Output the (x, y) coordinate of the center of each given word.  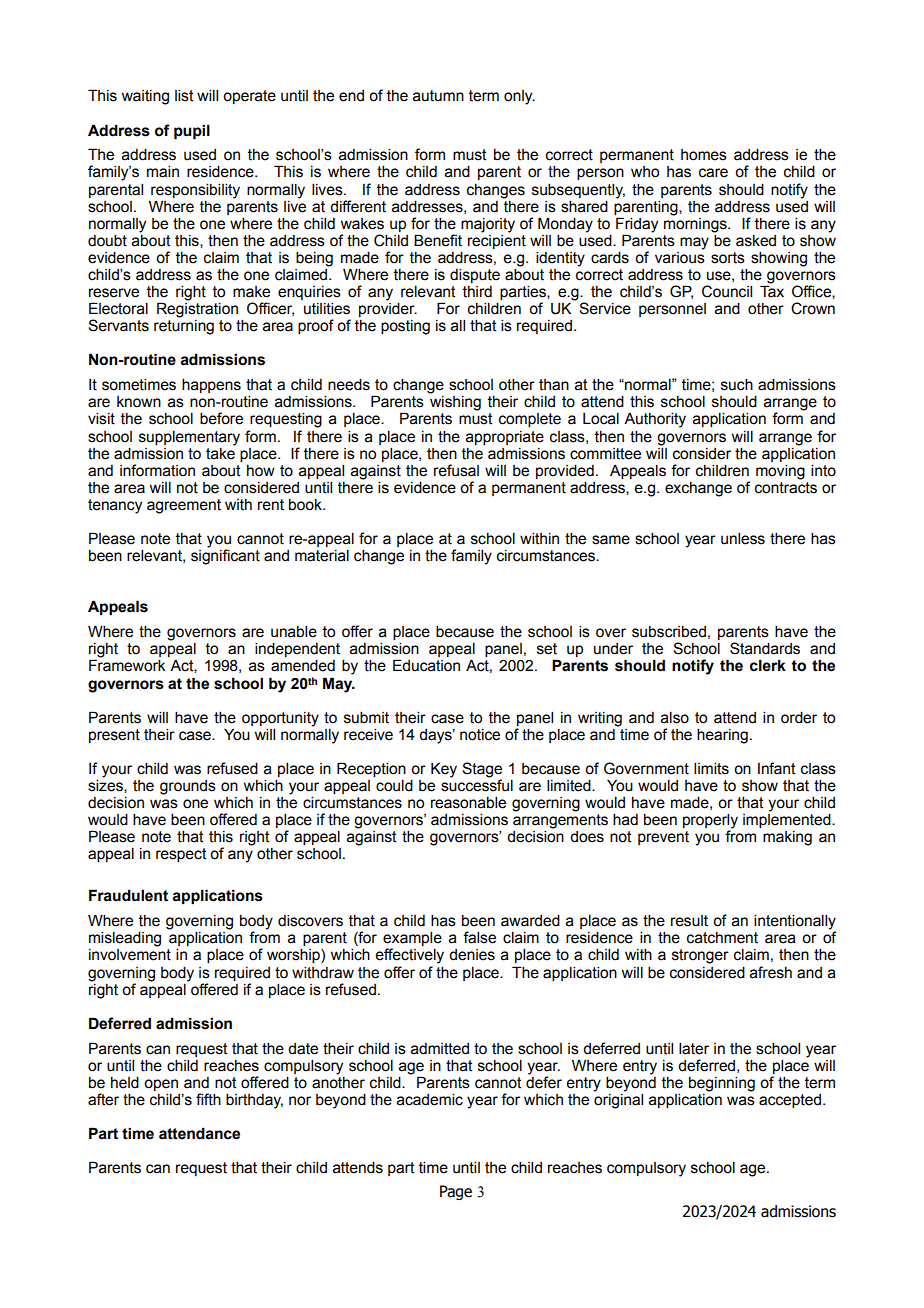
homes (704, 155)
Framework (127, 665)
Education (426, 665)
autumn (438, 96)
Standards (765, 648)
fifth (208, 1099)
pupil (192, 131)
